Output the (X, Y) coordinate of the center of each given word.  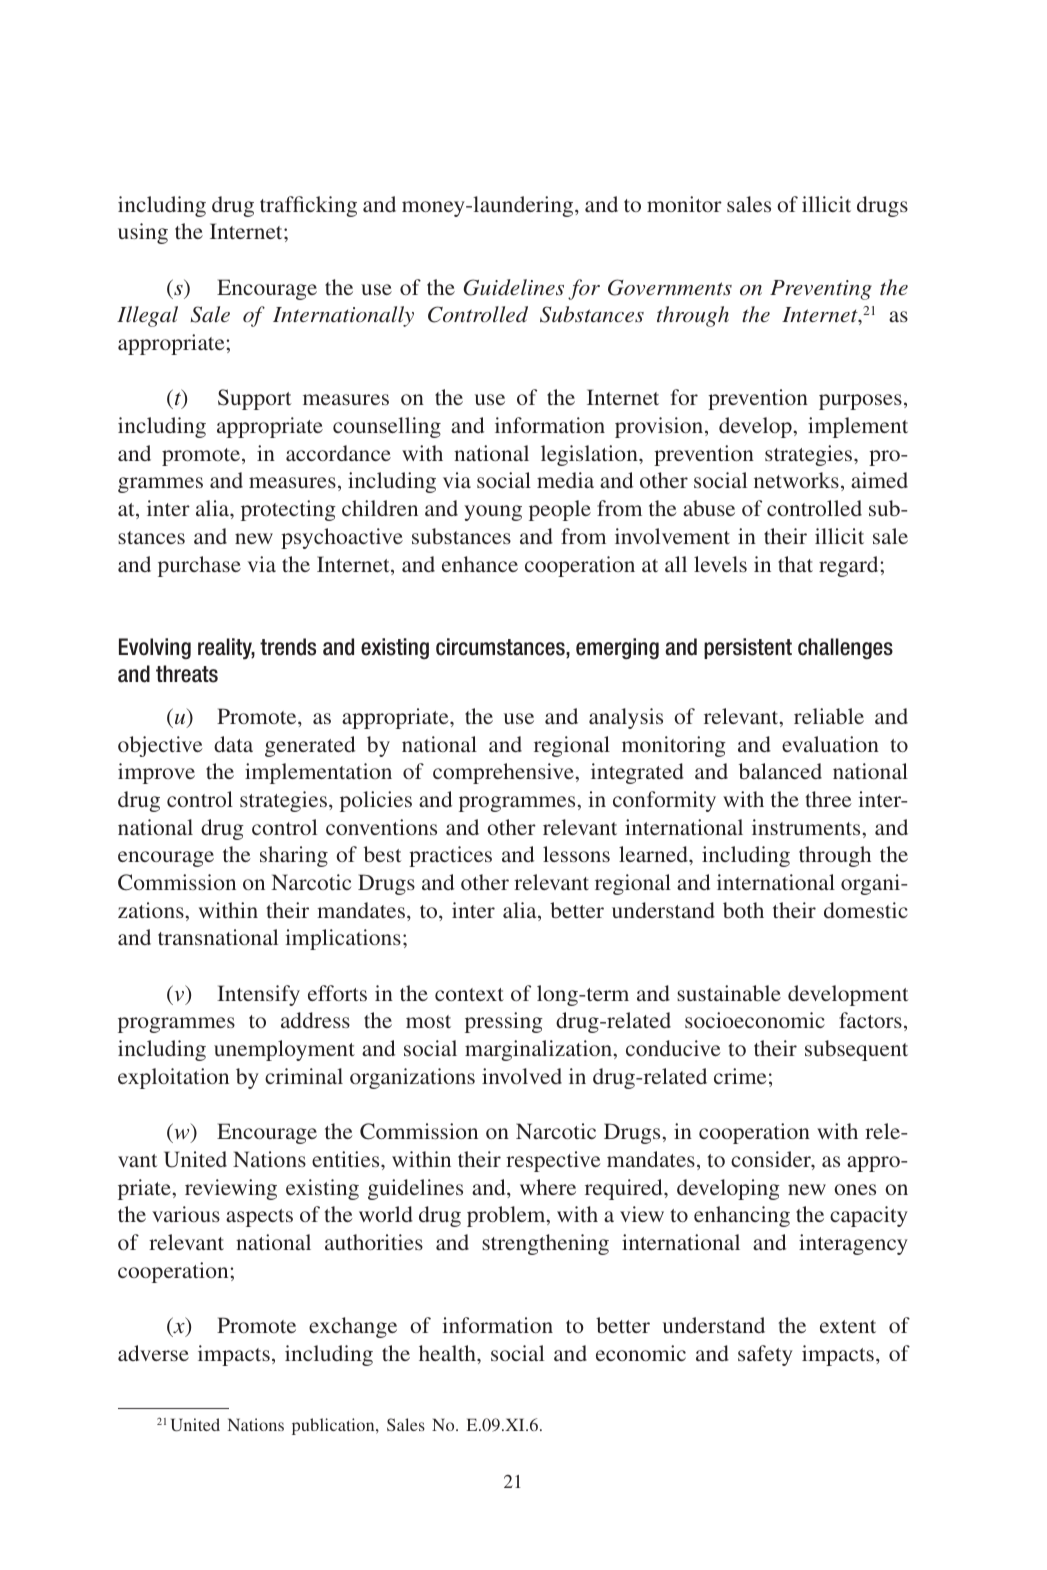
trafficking (308, 206)
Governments (670, 287)
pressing (504, 1022)
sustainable (729, 993)
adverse (153, 1353)
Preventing (821, 290)
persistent (748, 648)
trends (288, 647)
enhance (480, 564)
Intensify (258, 995)
